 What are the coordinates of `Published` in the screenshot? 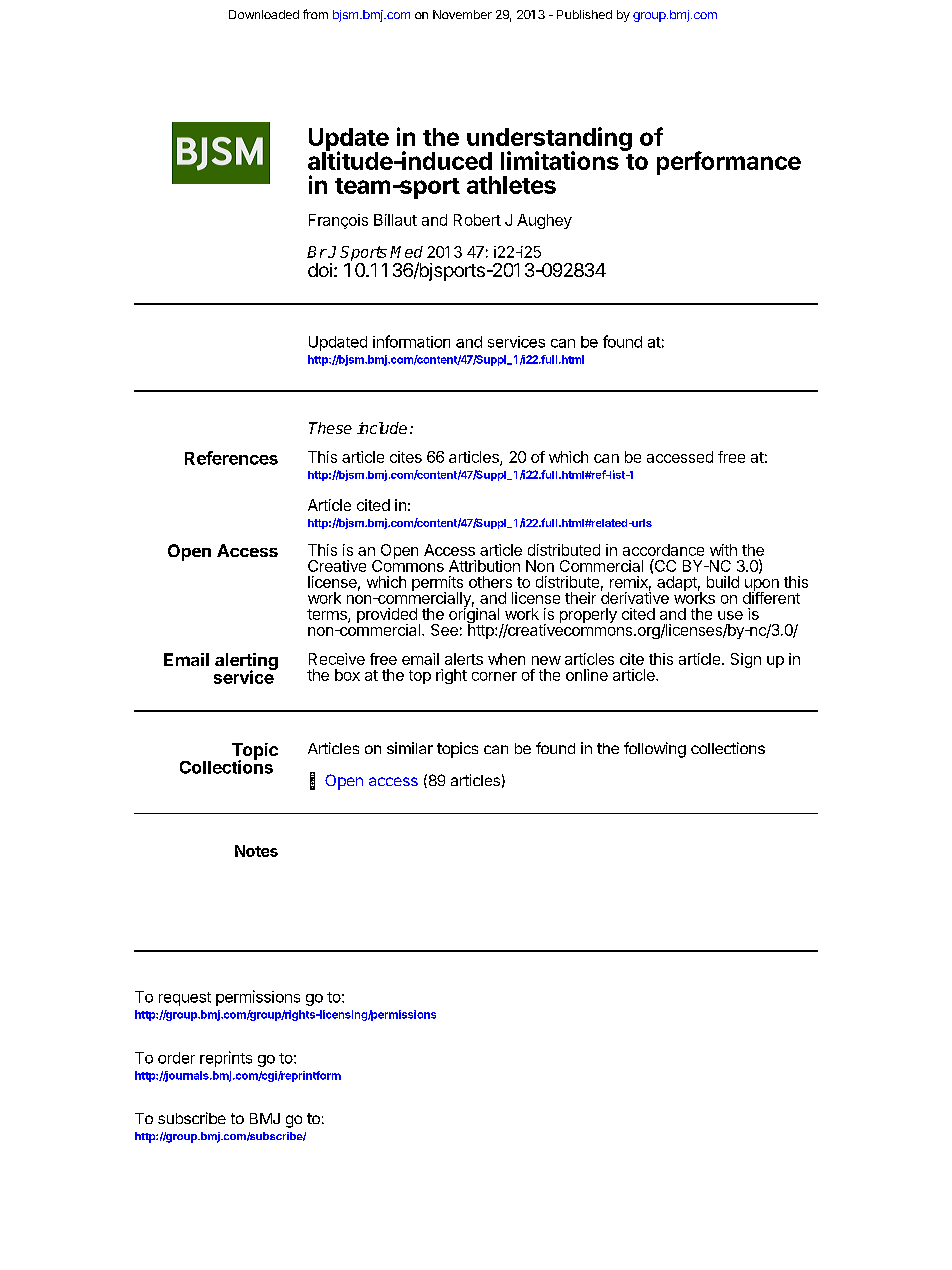 It's located at (584, 14).
